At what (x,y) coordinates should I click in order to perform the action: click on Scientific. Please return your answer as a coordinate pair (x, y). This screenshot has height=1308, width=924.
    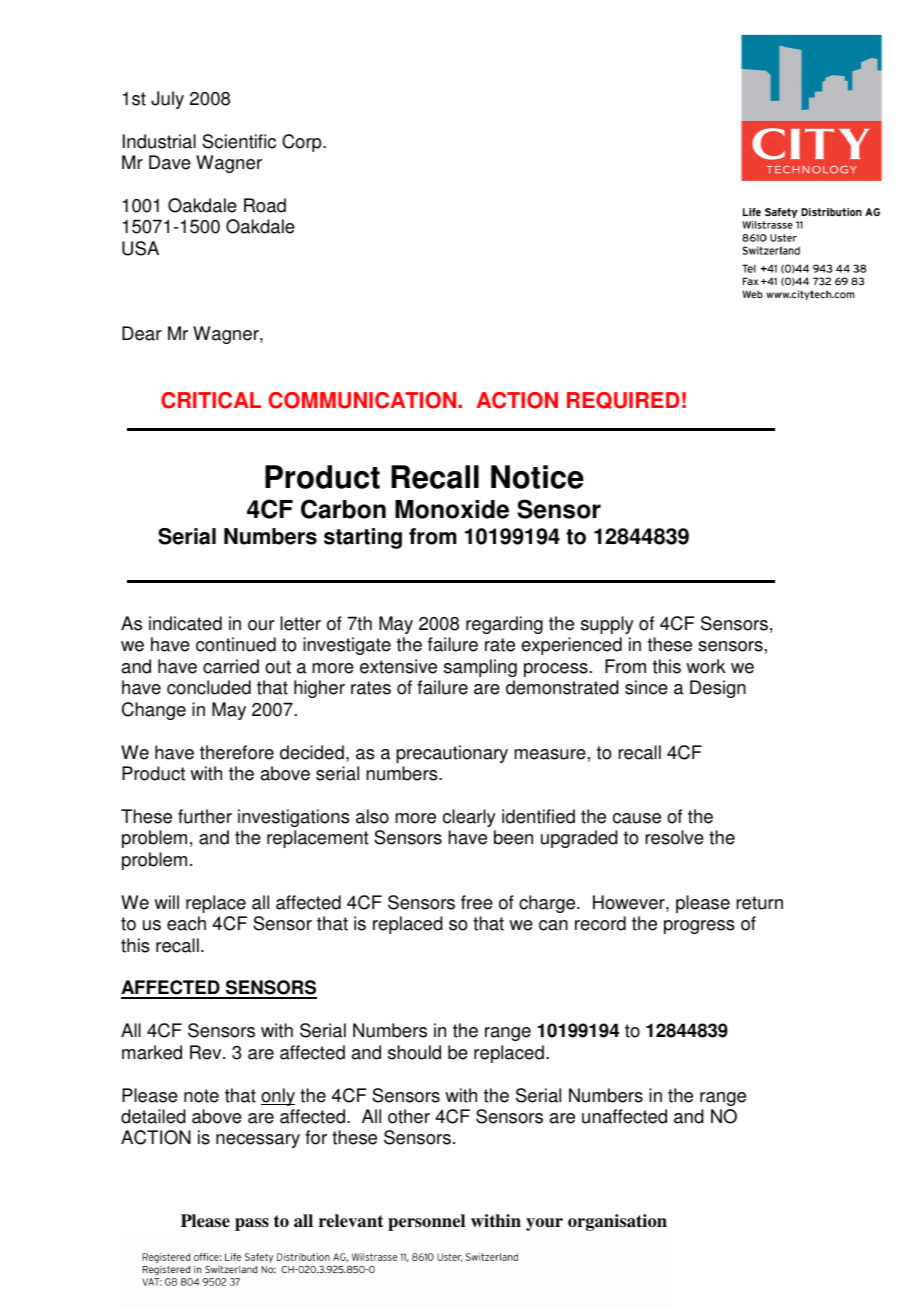
    Looking at the image, I should click on (239, 141).
